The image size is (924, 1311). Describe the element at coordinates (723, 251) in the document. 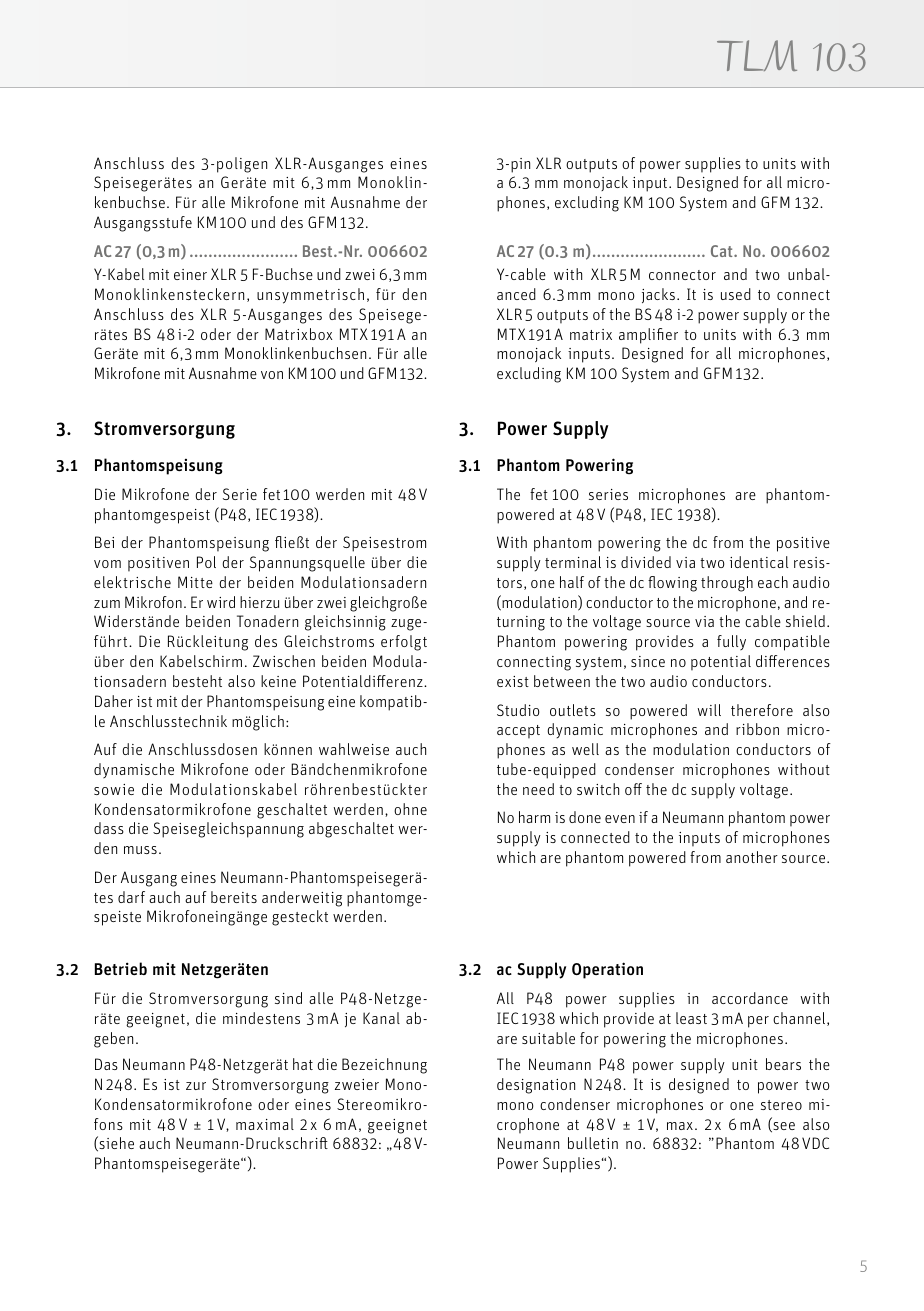

I see `Cat` at that location.
